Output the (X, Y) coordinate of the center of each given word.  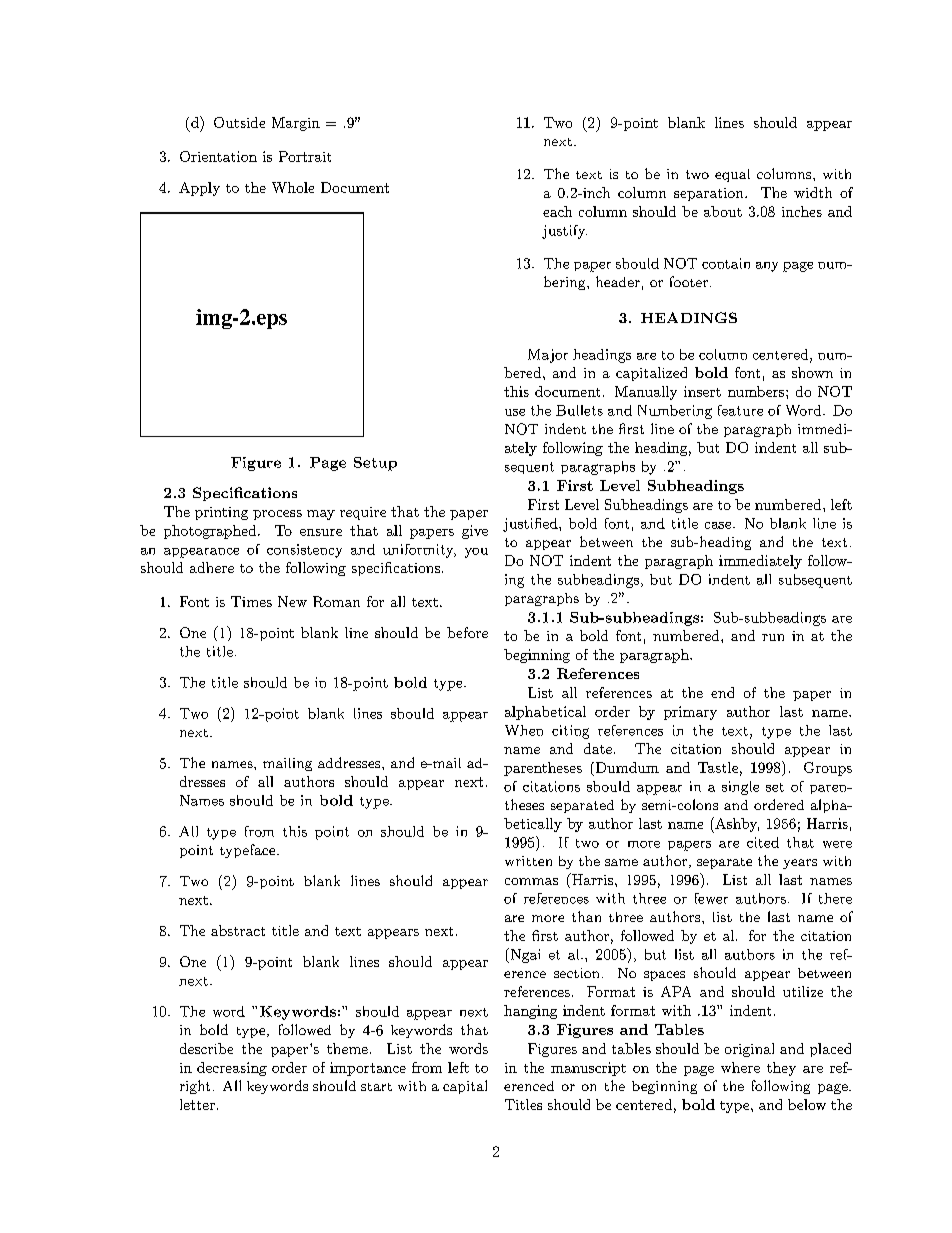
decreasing (232, 1069)
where (740, 1067)
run (773, 637)
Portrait (305, 156)
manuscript (588, 1069)
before (467, 632)
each (557, 211)
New (292, 601)
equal (732, 175)
